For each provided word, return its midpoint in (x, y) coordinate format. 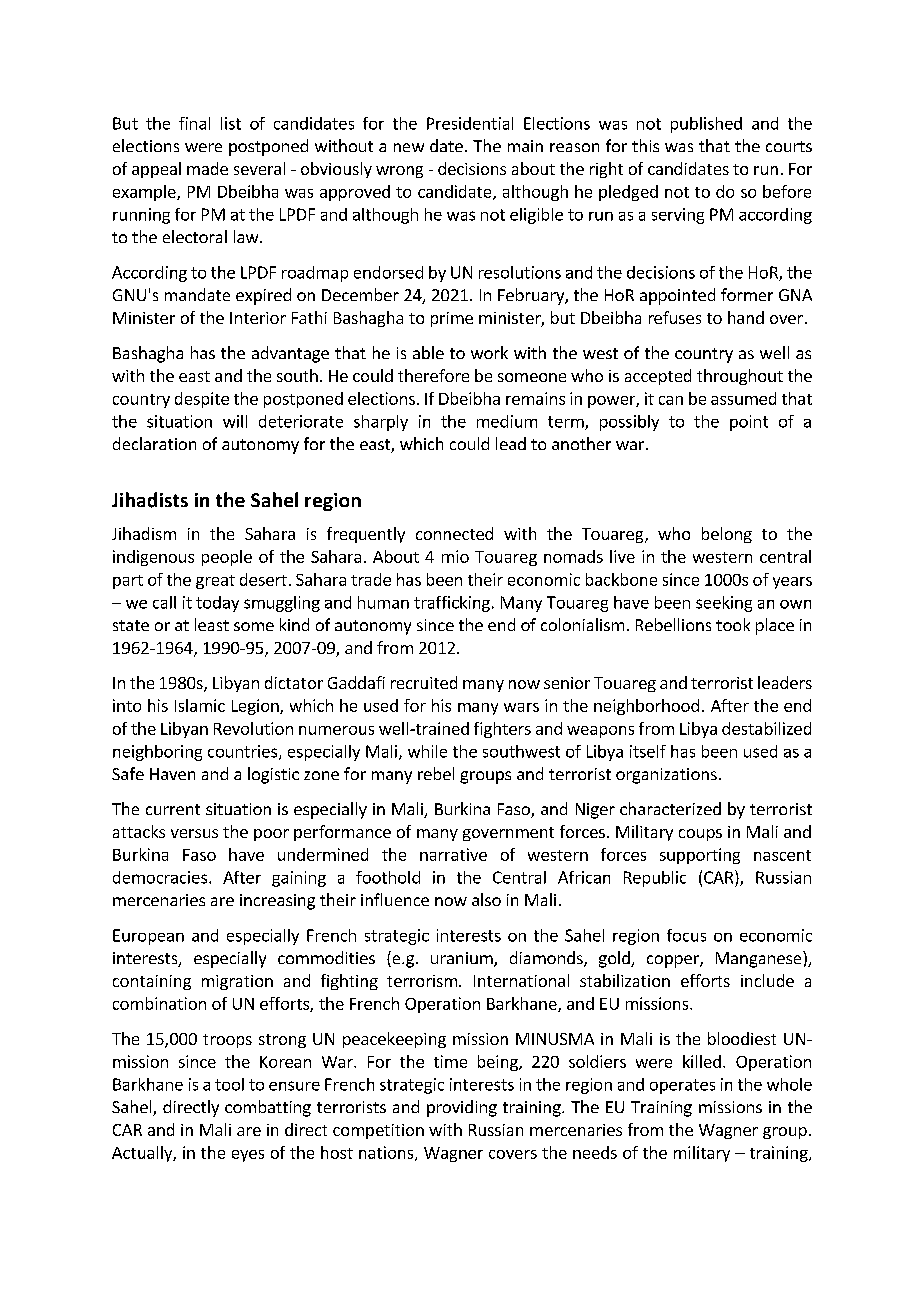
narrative (453, 854)
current (173, 809)
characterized (670, 808)
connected (454, 533)
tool (229, 1084)
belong (727, 535)
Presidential (470, 123)
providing (462, 1108)
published (706, 125)
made (207, 168)
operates (682, 1086)
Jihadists (150, 500)
